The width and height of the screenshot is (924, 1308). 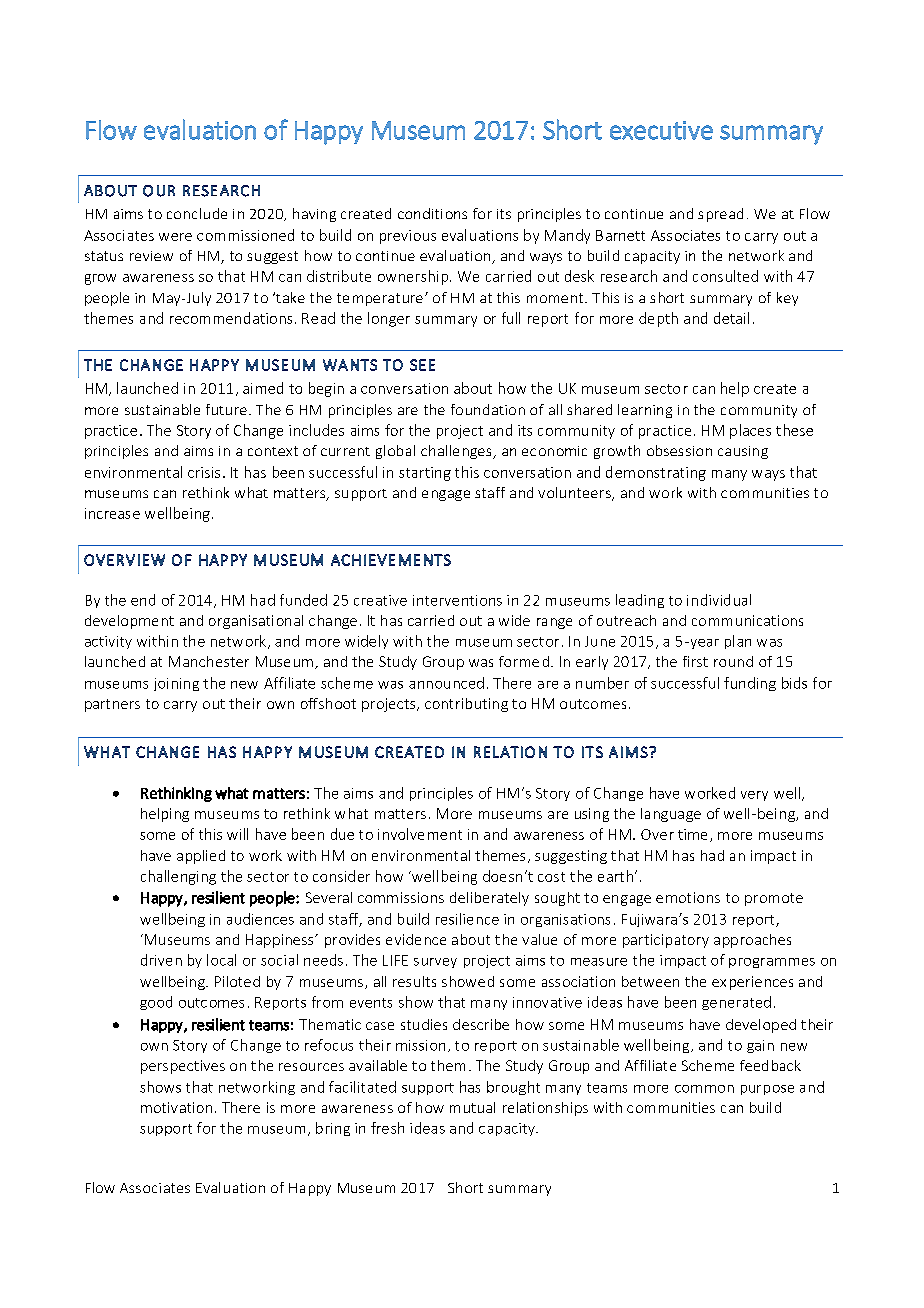 I want to click on motivation, so click(x=176, y=1107).
